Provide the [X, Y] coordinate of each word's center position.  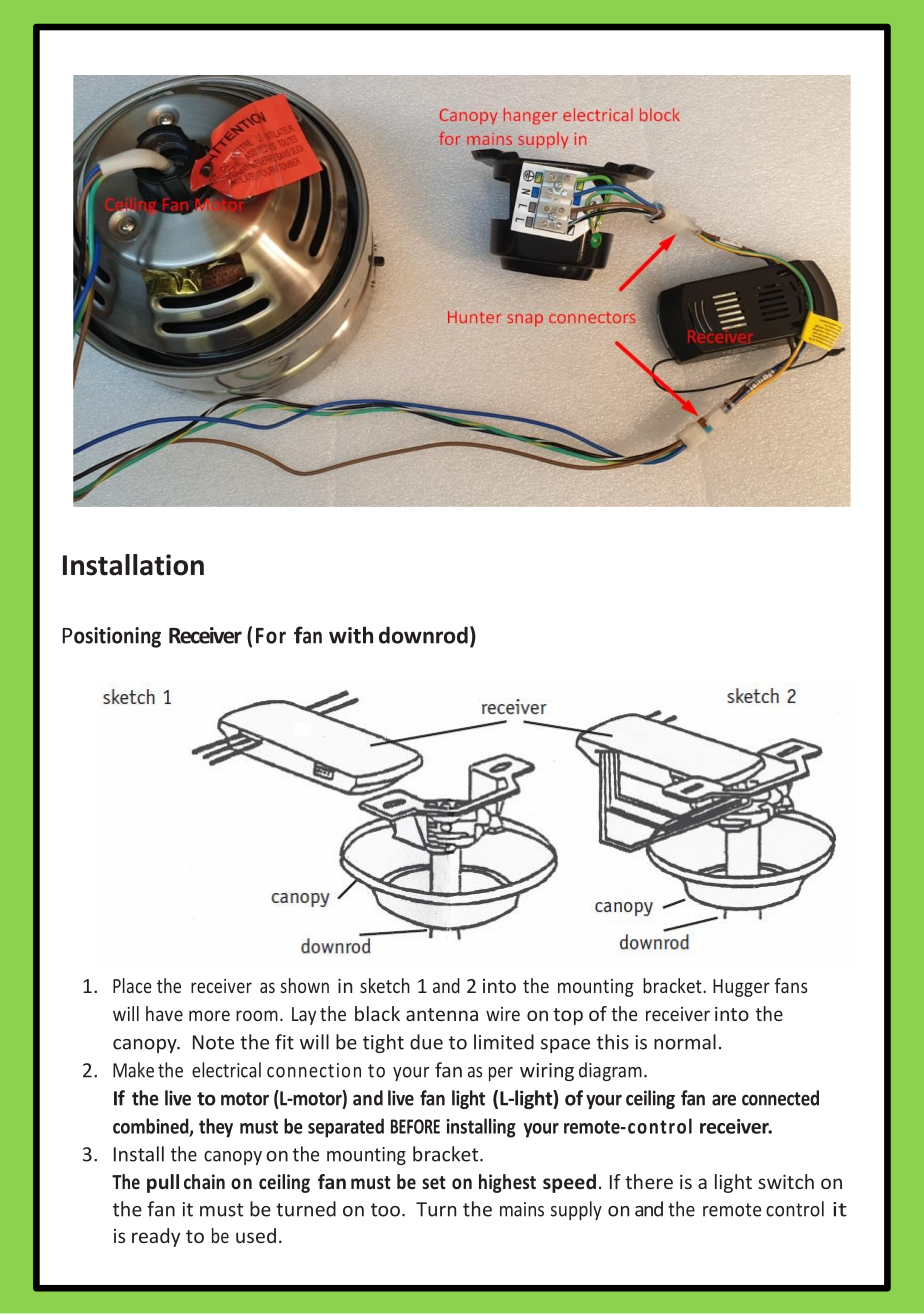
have [164, 1013]
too [385, 1210]
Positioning [112, 637]
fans [791, 985]
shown [304, 985]
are [724, 1100]
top [568, 1016]
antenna [442, 1014]
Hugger [741, 988]
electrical [226, 1070]
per [501, 1074]
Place [132, 985]
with [351, 635]
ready [156, 1237]
